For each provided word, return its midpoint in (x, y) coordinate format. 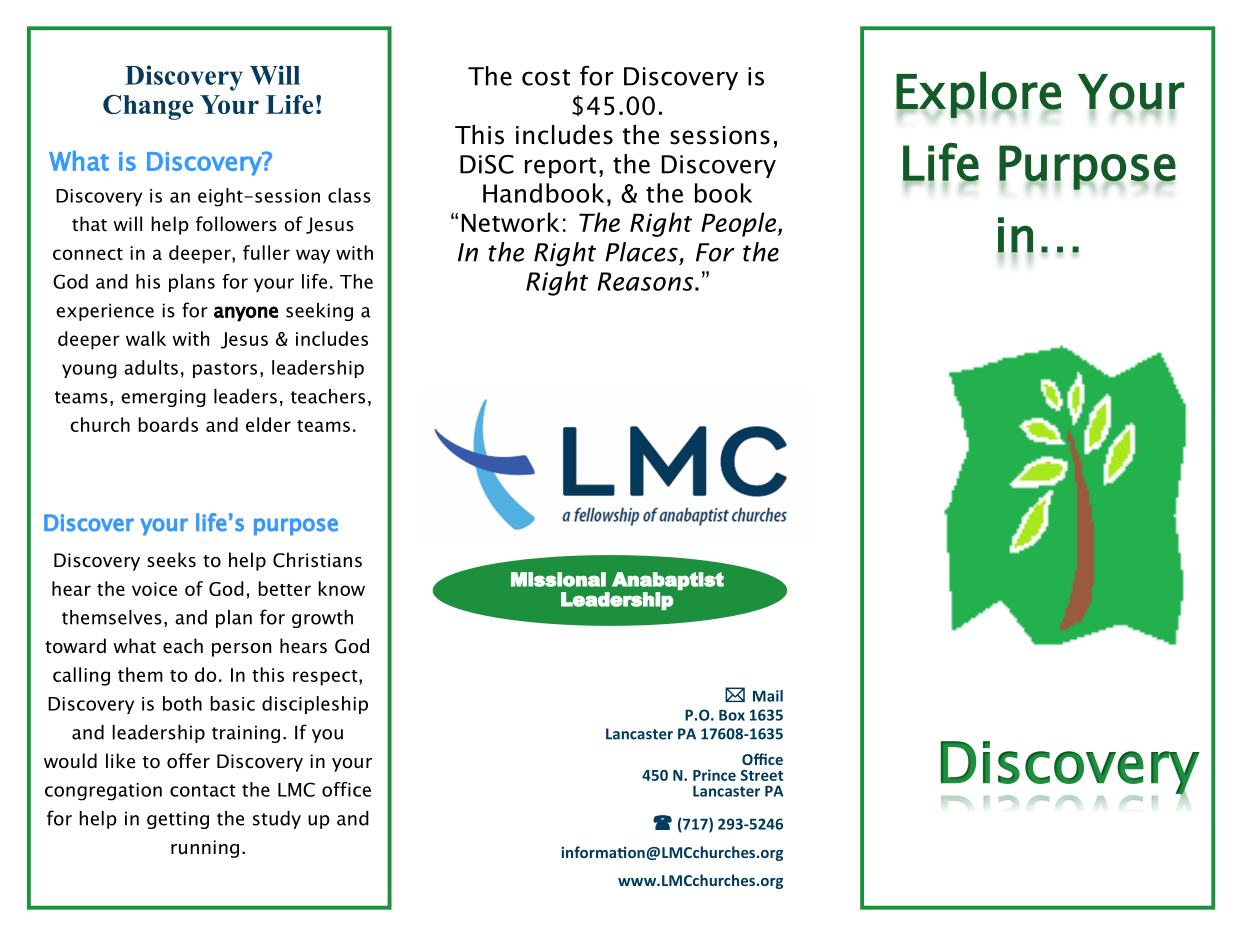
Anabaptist (668, 581)
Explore (978, 94)
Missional (558, 579)
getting (178, 820)
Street (762, 775)
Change (148, 107)
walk (146, 338)
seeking (319, 312)
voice (154, 589)
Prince (714, 775)
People (738, 224)
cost (546, 77)
